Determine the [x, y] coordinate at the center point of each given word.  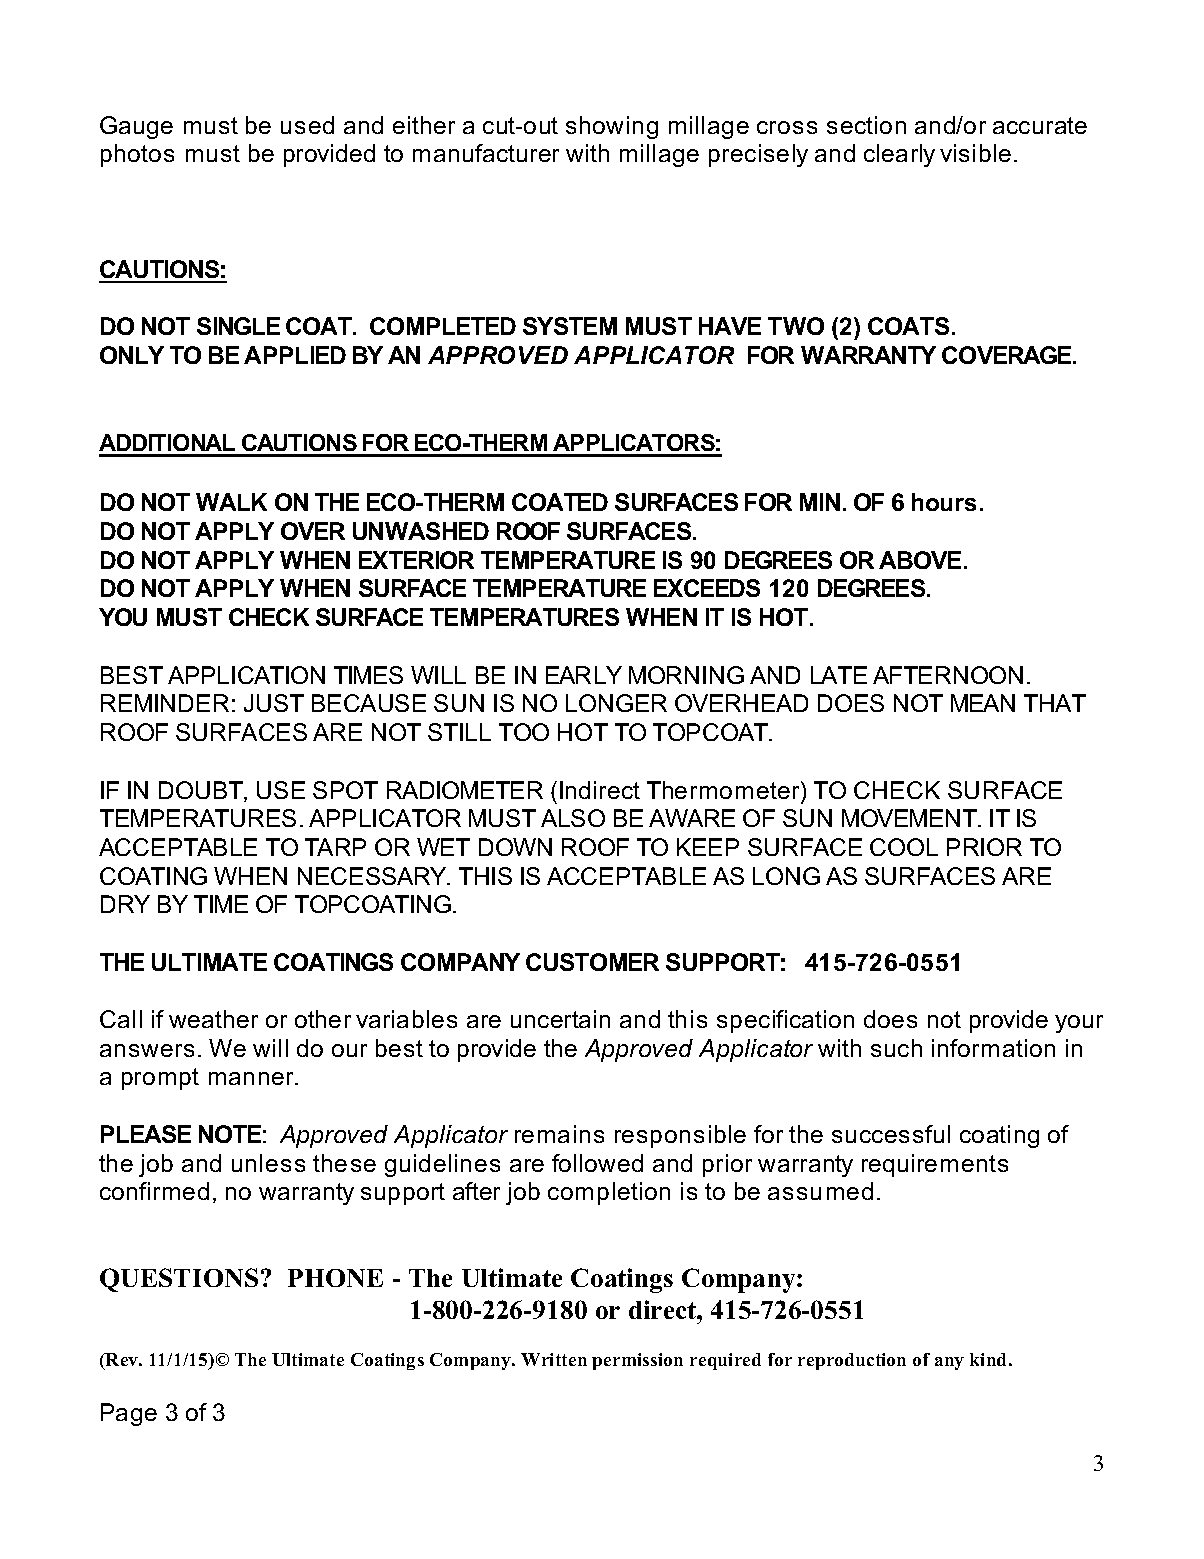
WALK [231, 502]
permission [637, 1361]
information [993, 1048]
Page [129, 1414]
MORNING [686, 675]
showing [612, 127]
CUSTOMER [592, 962]
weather [213, 1019]
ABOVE [922, 560]
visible [975, 153]
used [307, 125]
